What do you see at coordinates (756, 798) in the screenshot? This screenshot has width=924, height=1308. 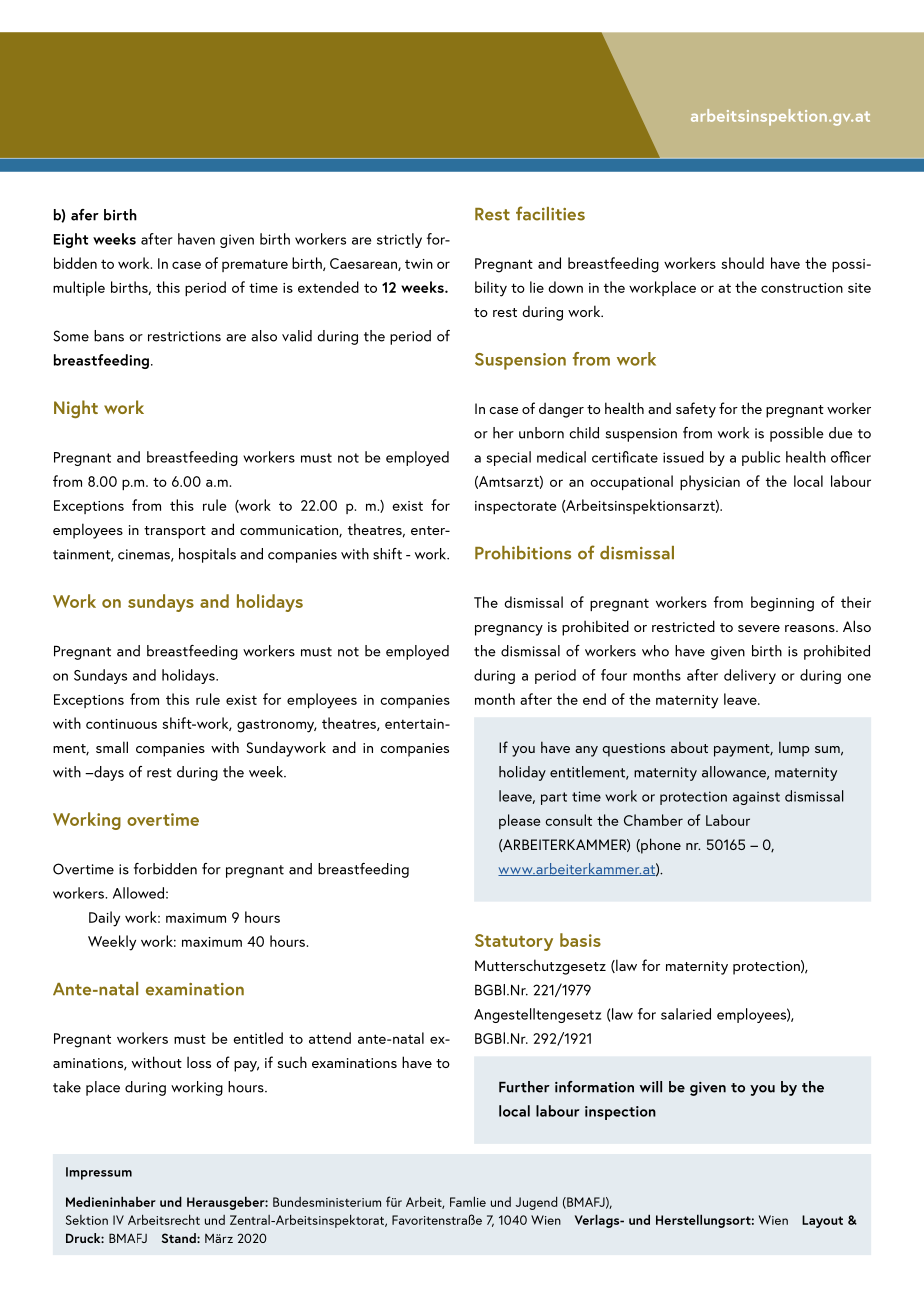 I see `against` at bounding box center [756, 798].
